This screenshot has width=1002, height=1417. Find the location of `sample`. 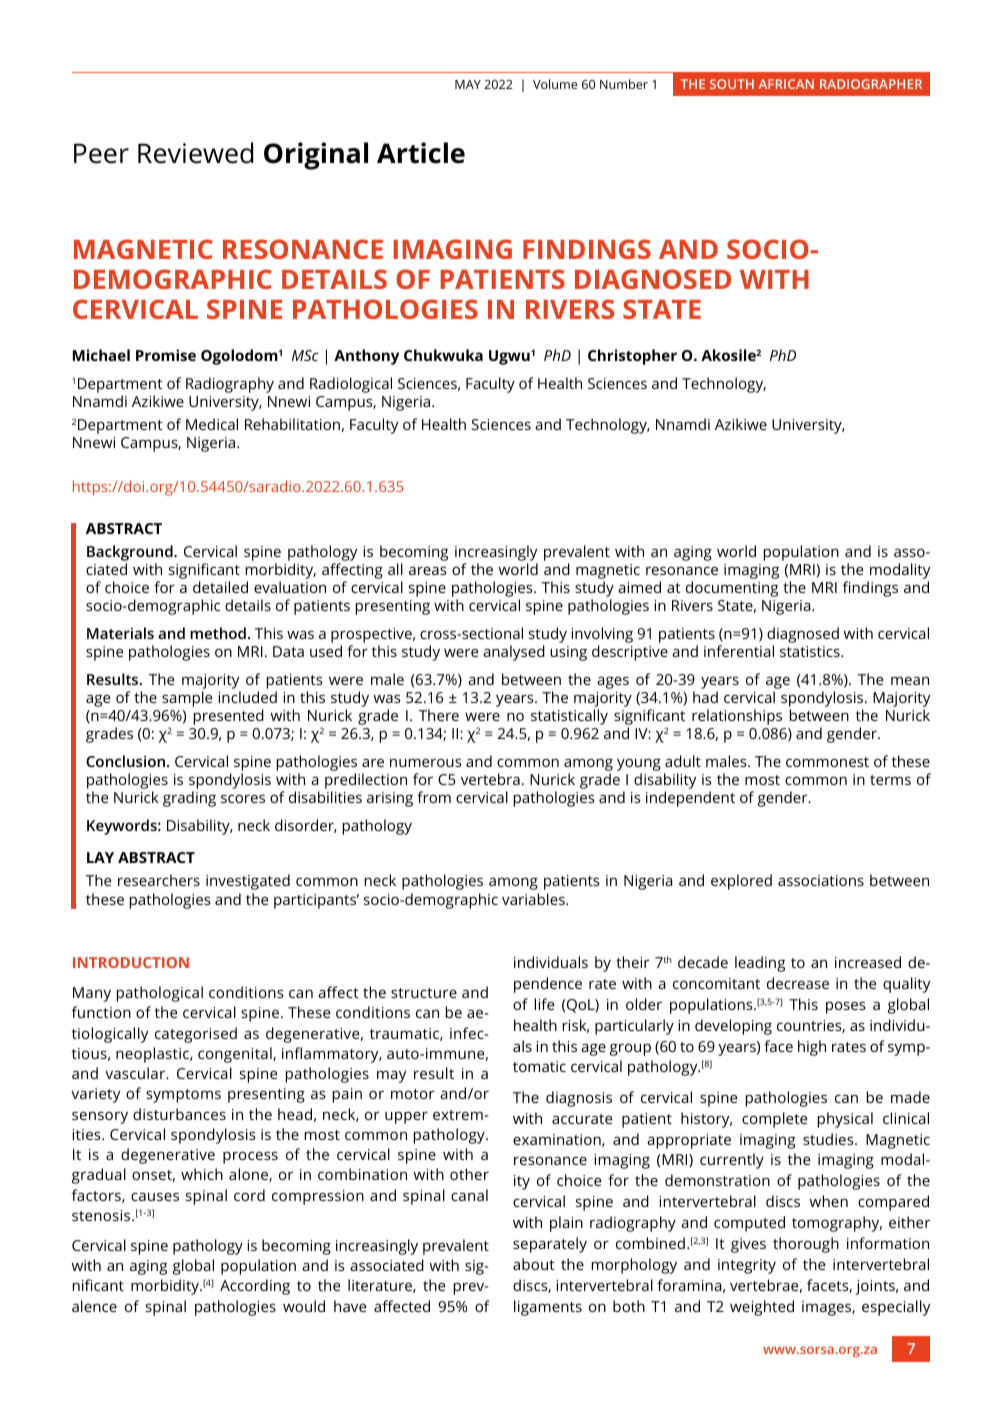

sample is located at coordinates (187, 699).
